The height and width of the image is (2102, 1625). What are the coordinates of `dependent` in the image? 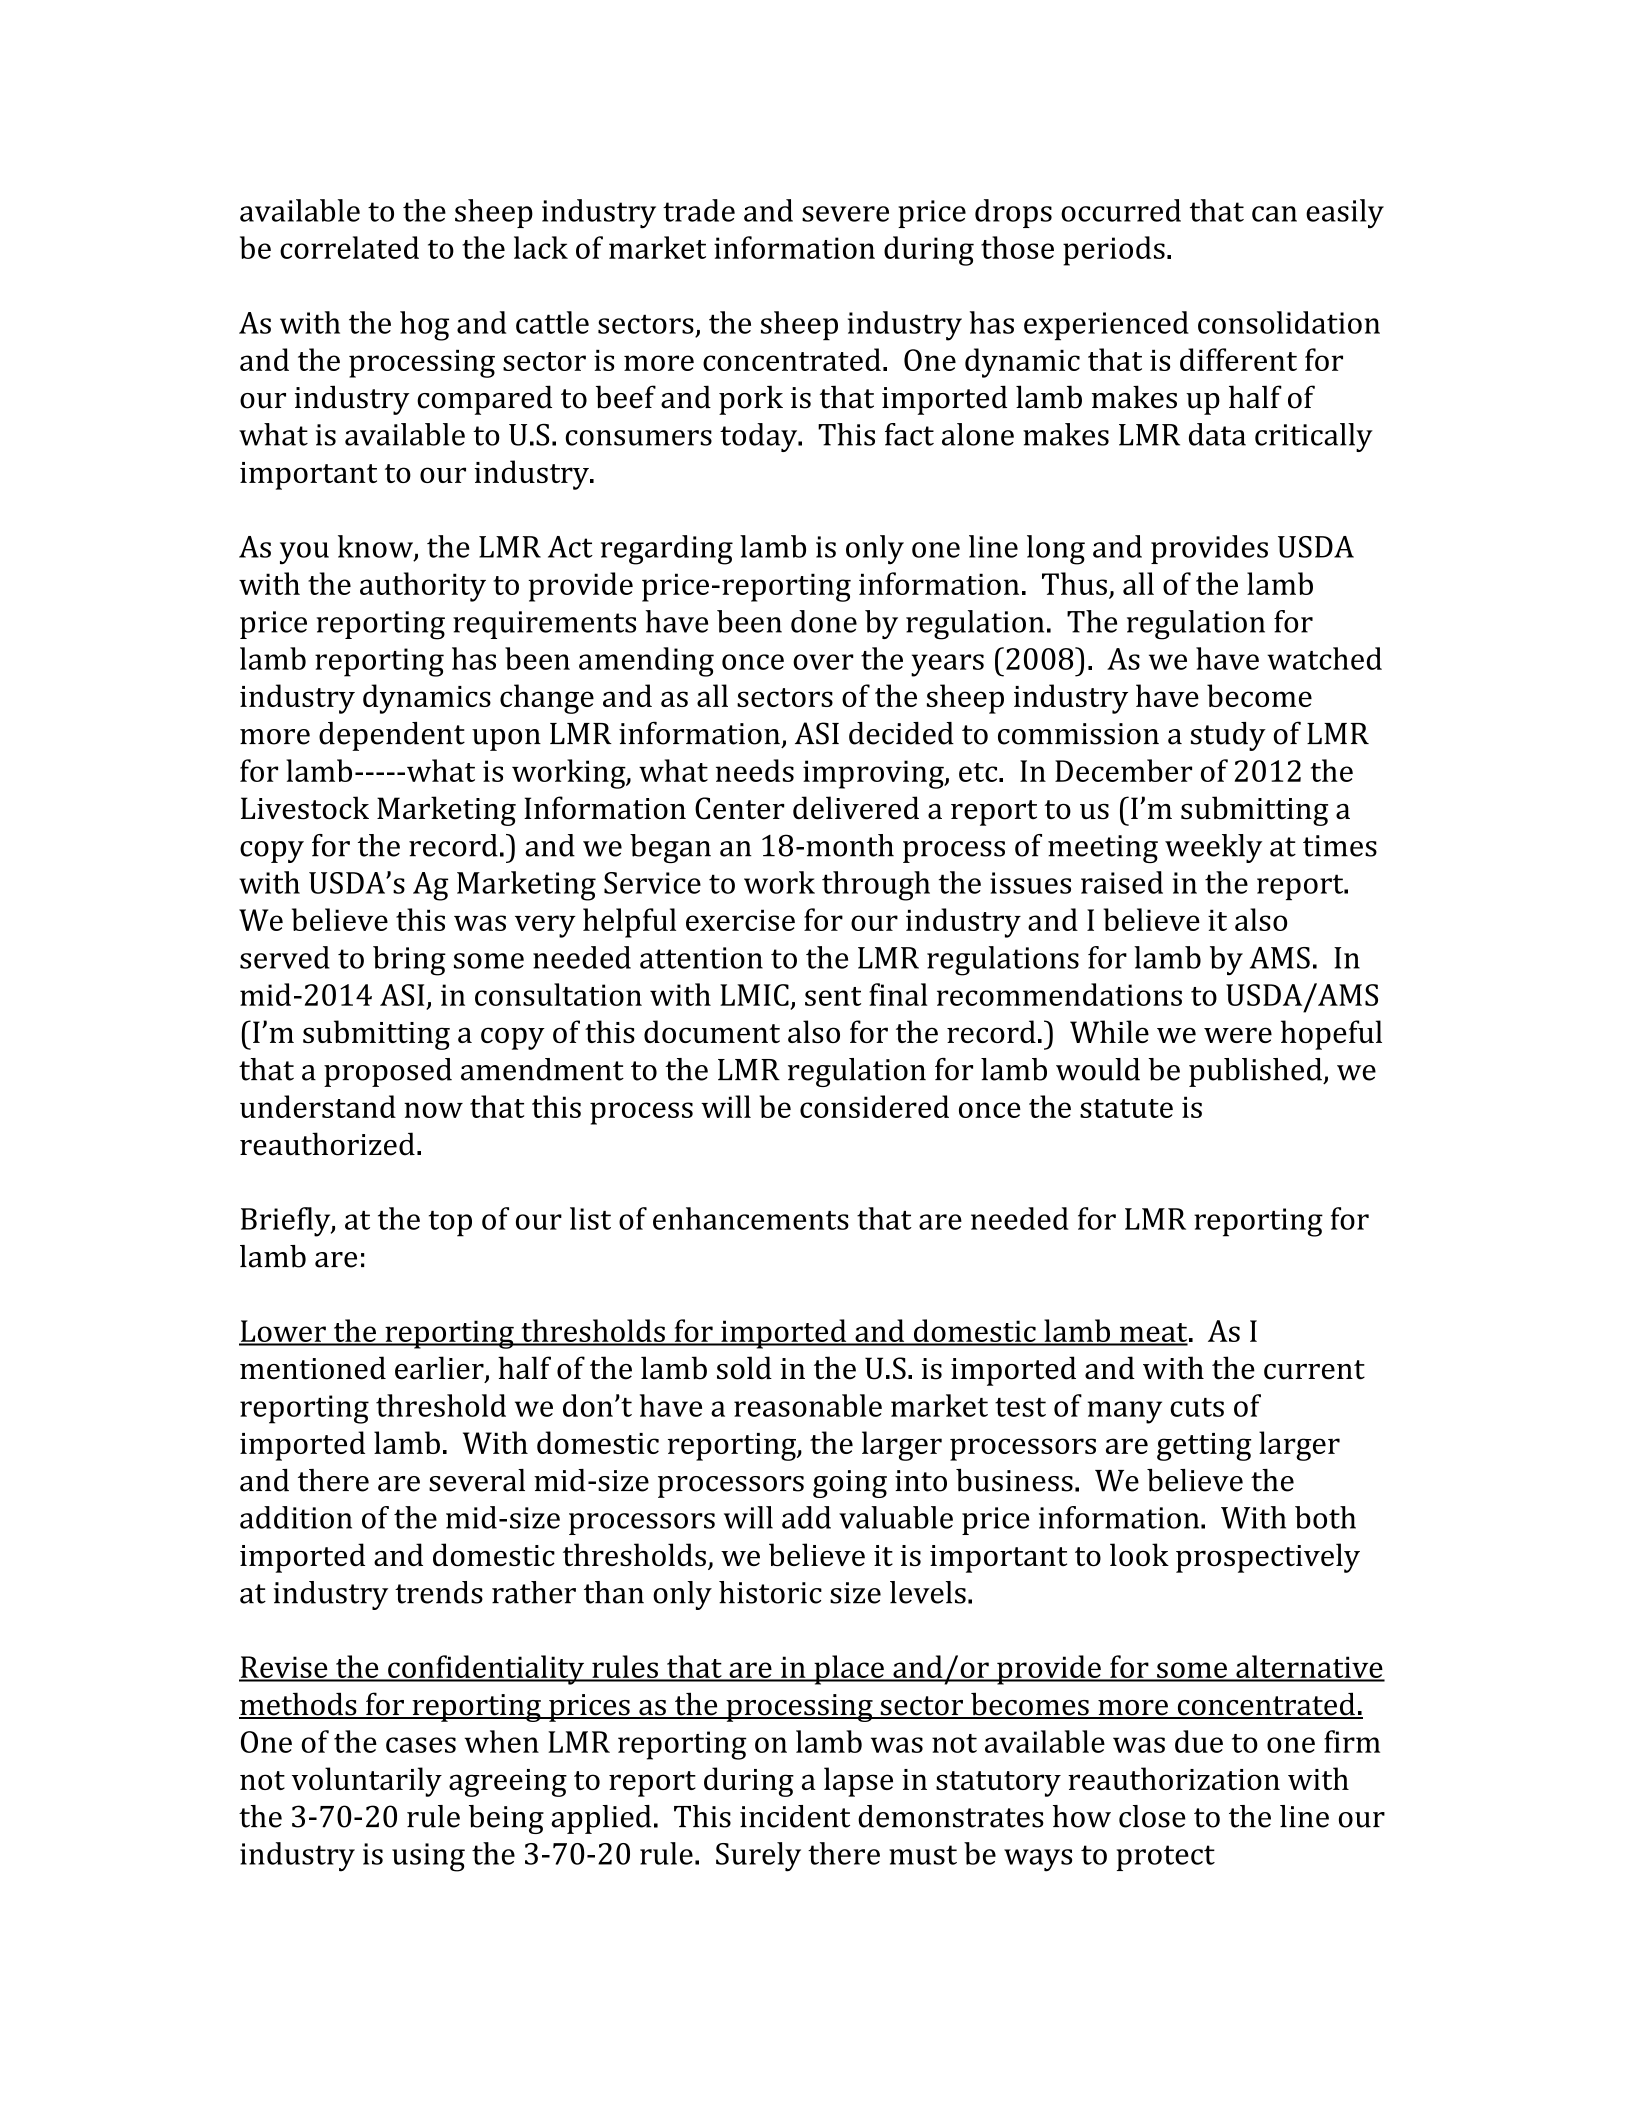 It's located at (392, 736).
